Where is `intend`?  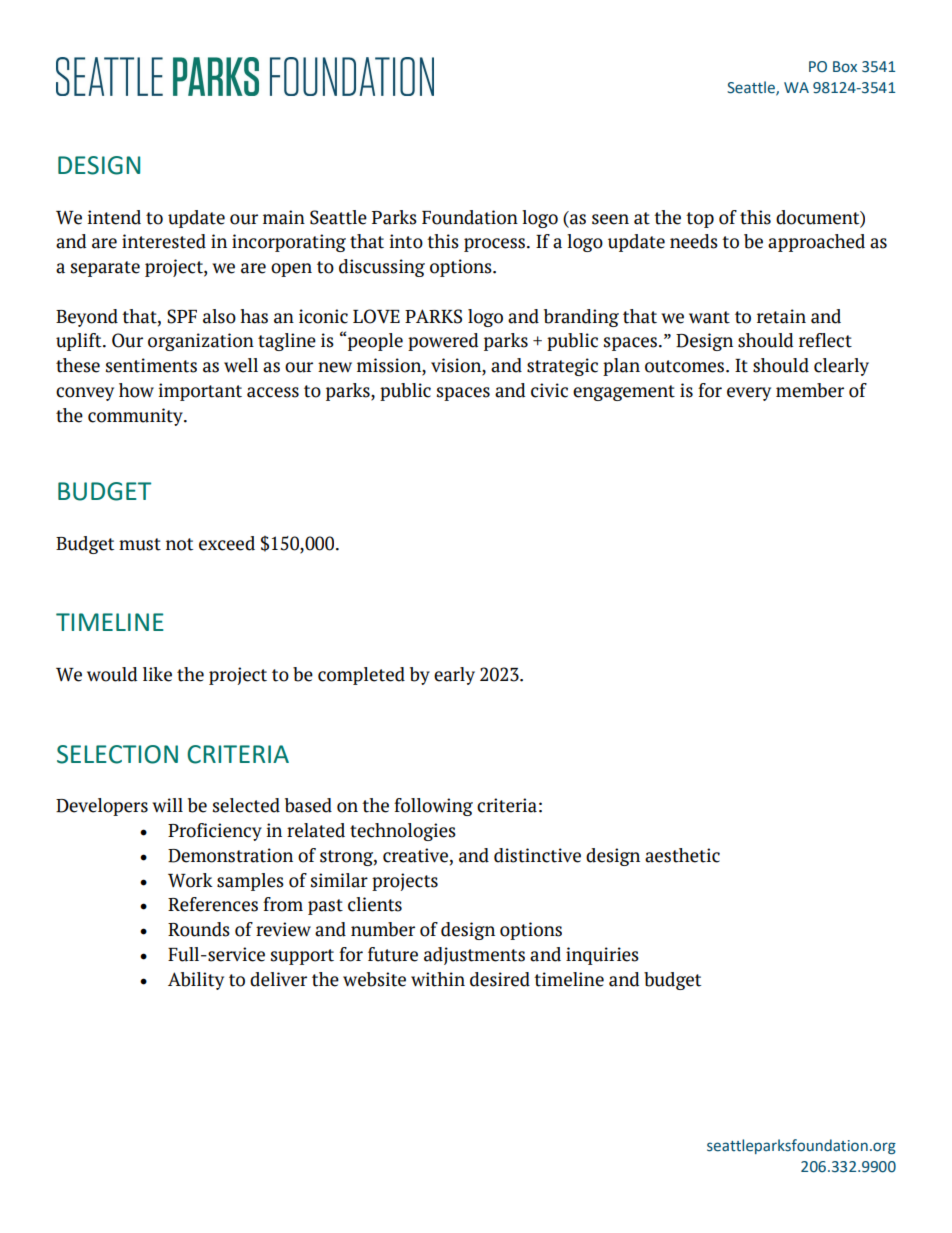 intend is located at coordinates (114, 217).
